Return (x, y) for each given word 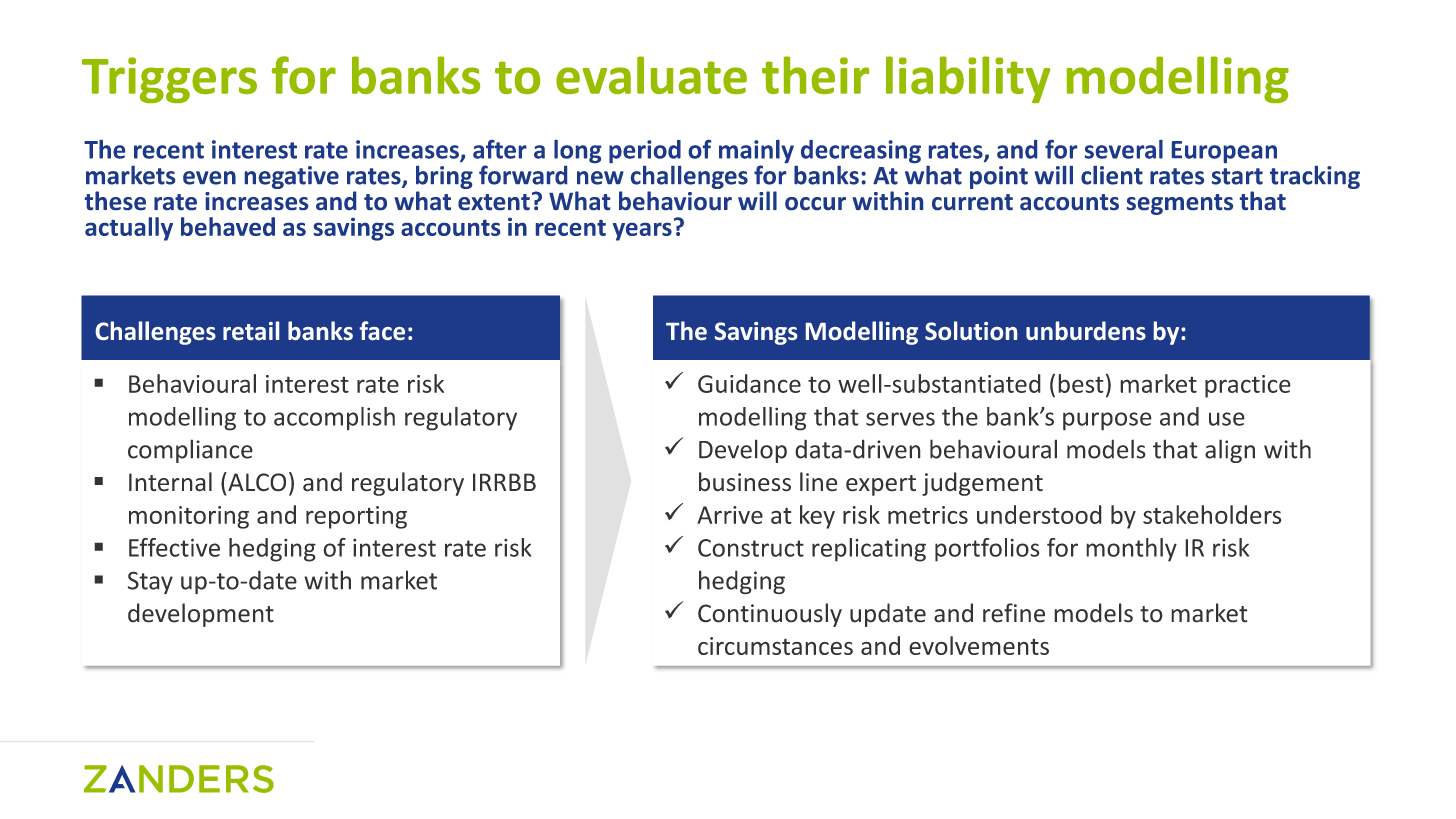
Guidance (749, 383)
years (642, 232)
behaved (228, 226)
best (1081, 383)
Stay (150, 582)
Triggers (169, 80)
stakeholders (1212, 514)
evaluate (651, 75)
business (745, 482)
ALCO (256, 482)
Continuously (770, 615)
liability (968, 79)
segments (1180, 204)
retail (251, 330)
